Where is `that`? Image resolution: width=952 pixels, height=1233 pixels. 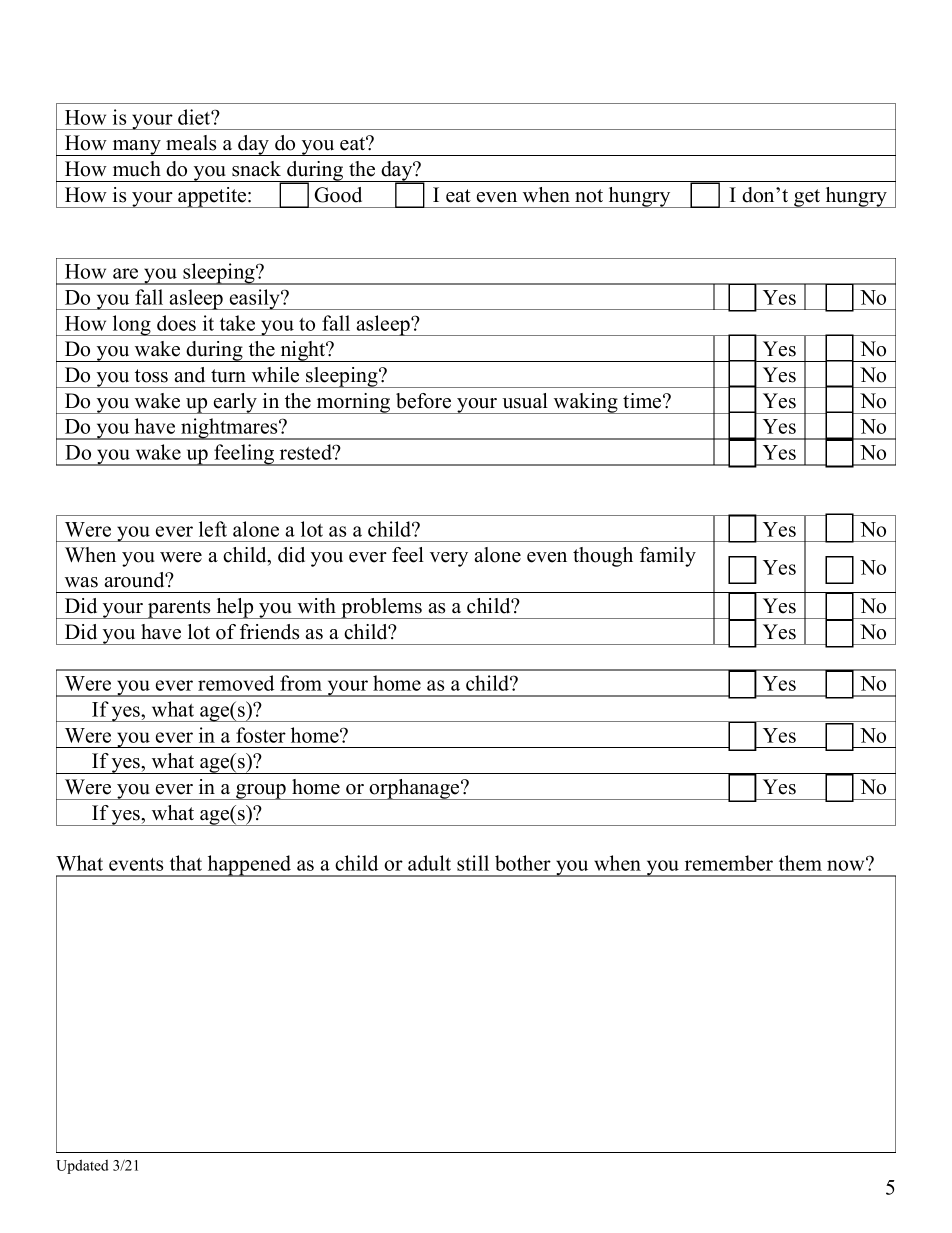 that is located at coordinates (186, 863).
